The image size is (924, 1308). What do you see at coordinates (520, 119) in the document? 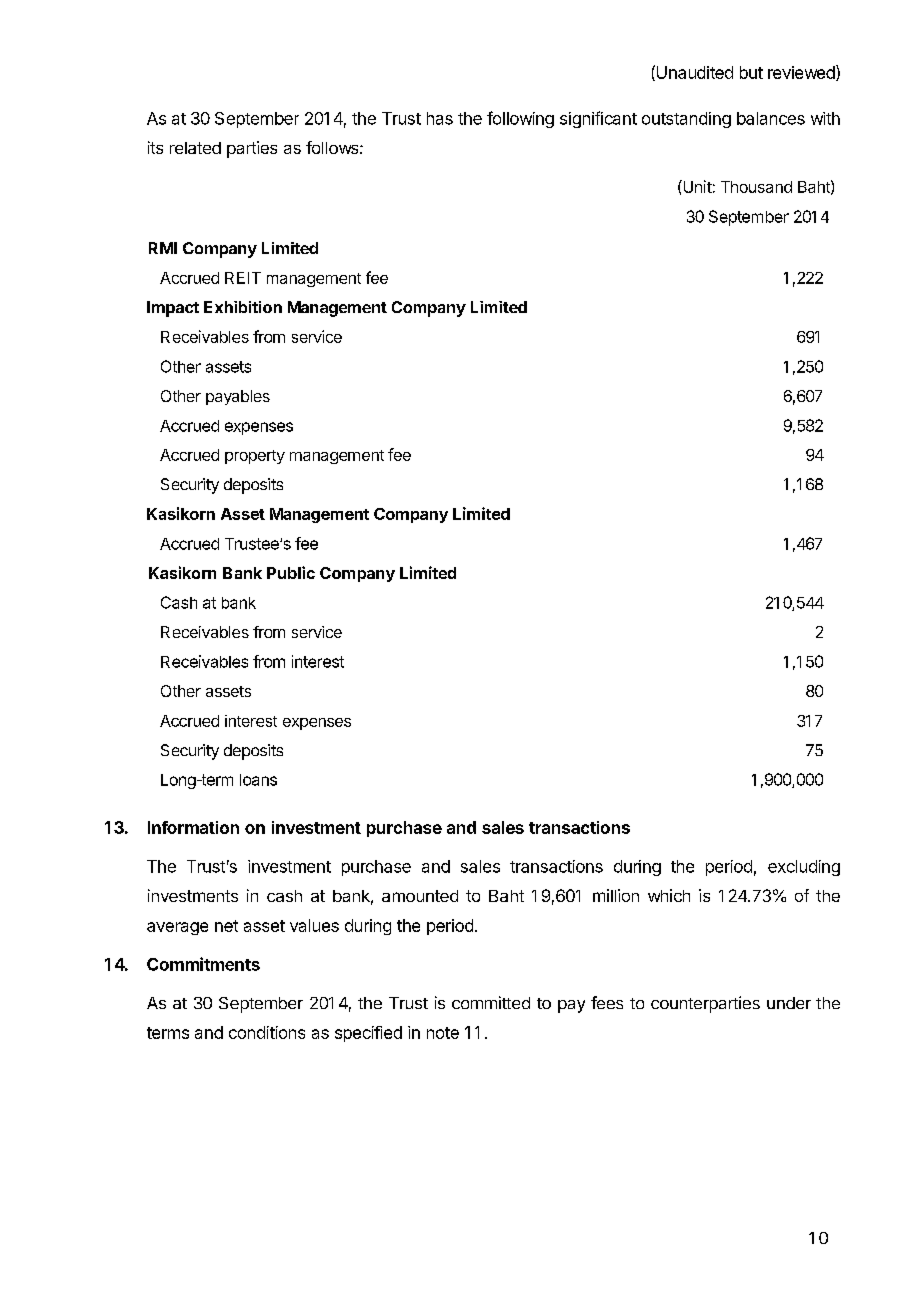
I see `following` at bounding box center [520, 119].
